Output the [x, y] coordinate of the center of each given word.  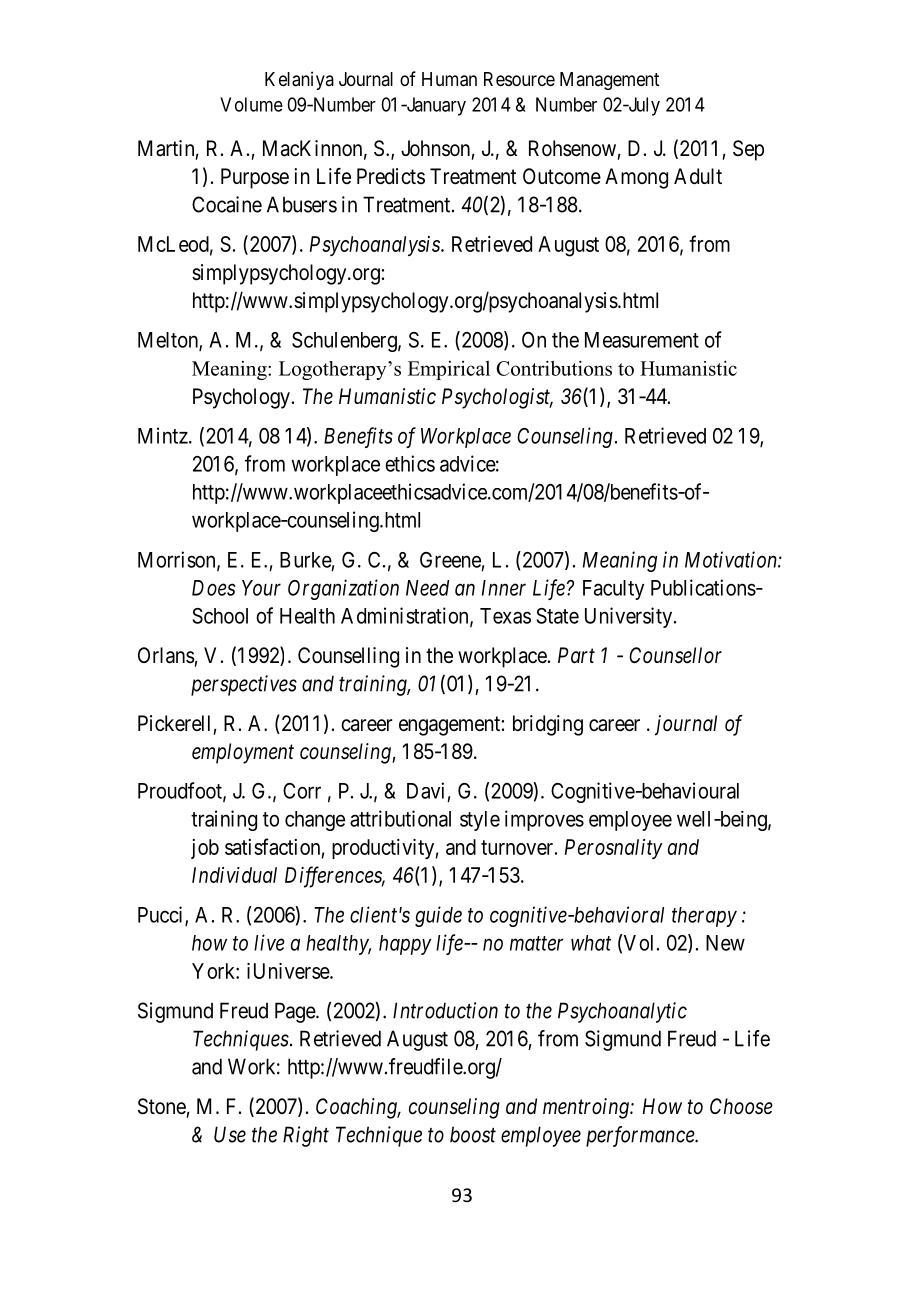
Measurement [642, 340]
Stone [162, 1106]
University [628, 617]
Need [427, 588]
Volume [251, 104]
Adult [698, 176]
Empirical [449, 370]
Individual [234, 875]
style [480, 821]
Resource [519, 79]
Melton [169, 341]
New [725, 943]
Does [214, 588]
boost [473, 1134]
